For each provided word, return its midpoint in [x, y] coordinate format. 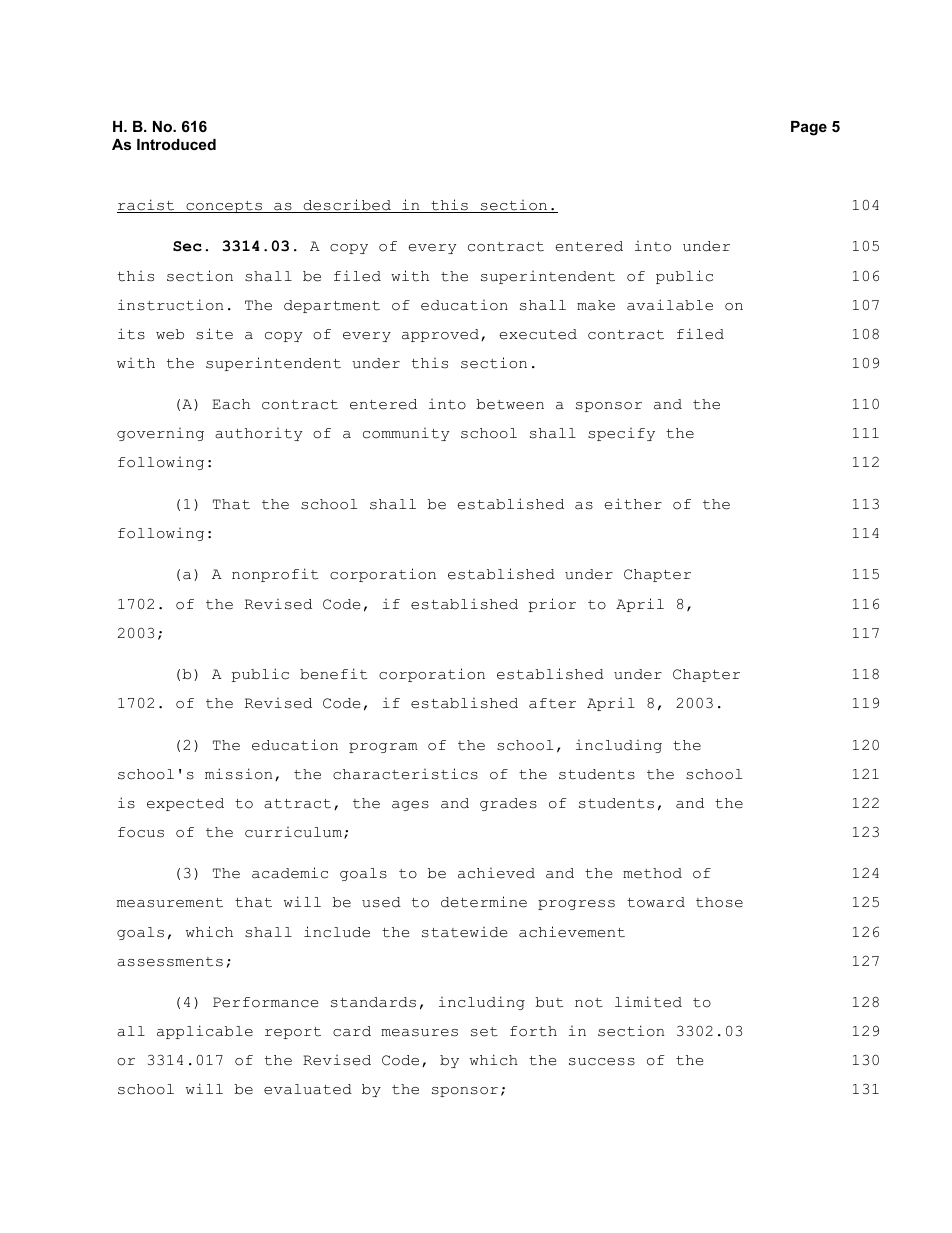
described [347, 206]
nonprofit [275, 575]
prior [552, 605]
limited [648, 1002]
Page [809, 128]
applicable [205, 1032]
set [484, 1032]
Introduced [176, 144]
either [633, 504]
